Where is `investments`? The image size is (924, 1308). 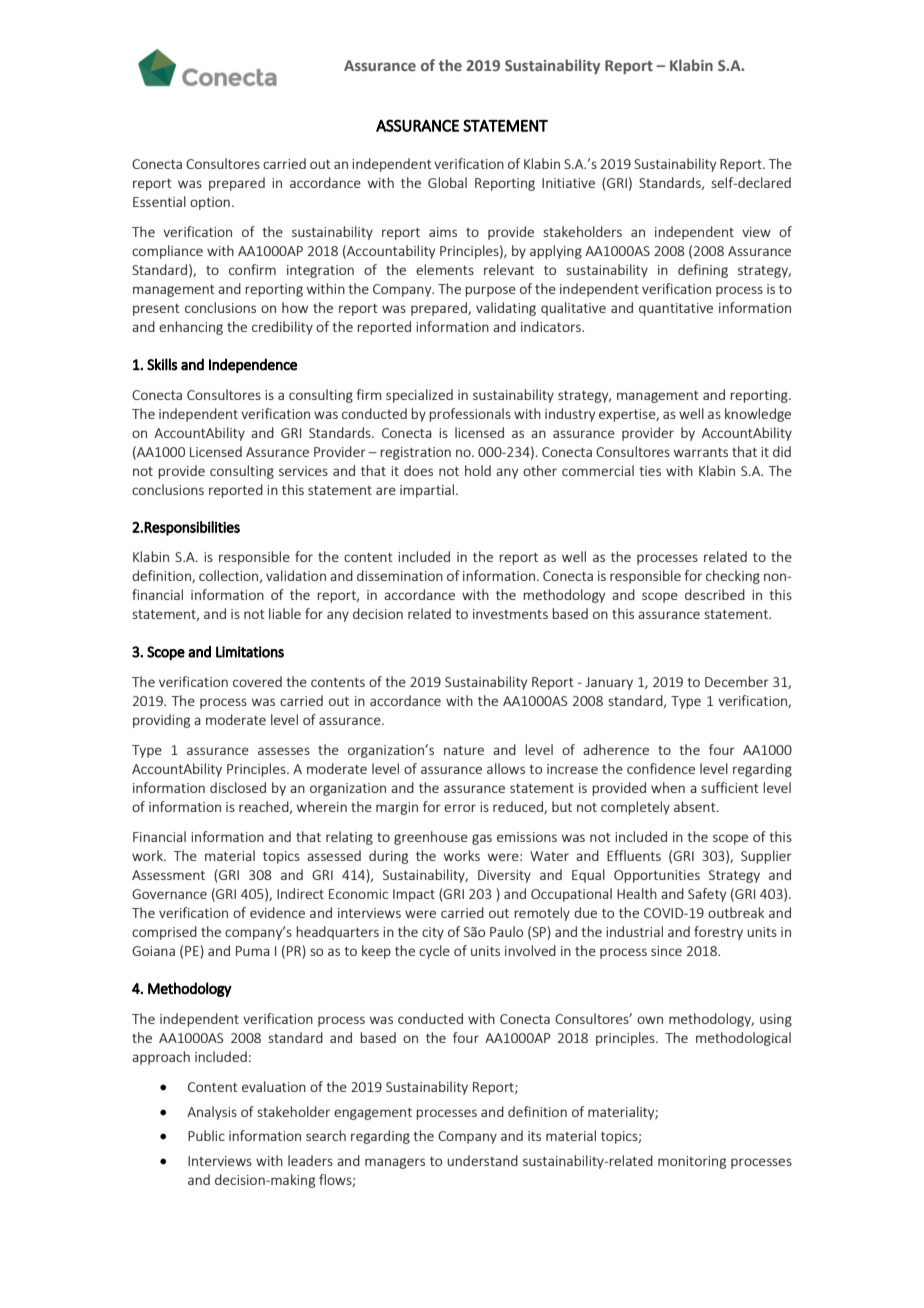
investments is located at coordinates (510, 614).
